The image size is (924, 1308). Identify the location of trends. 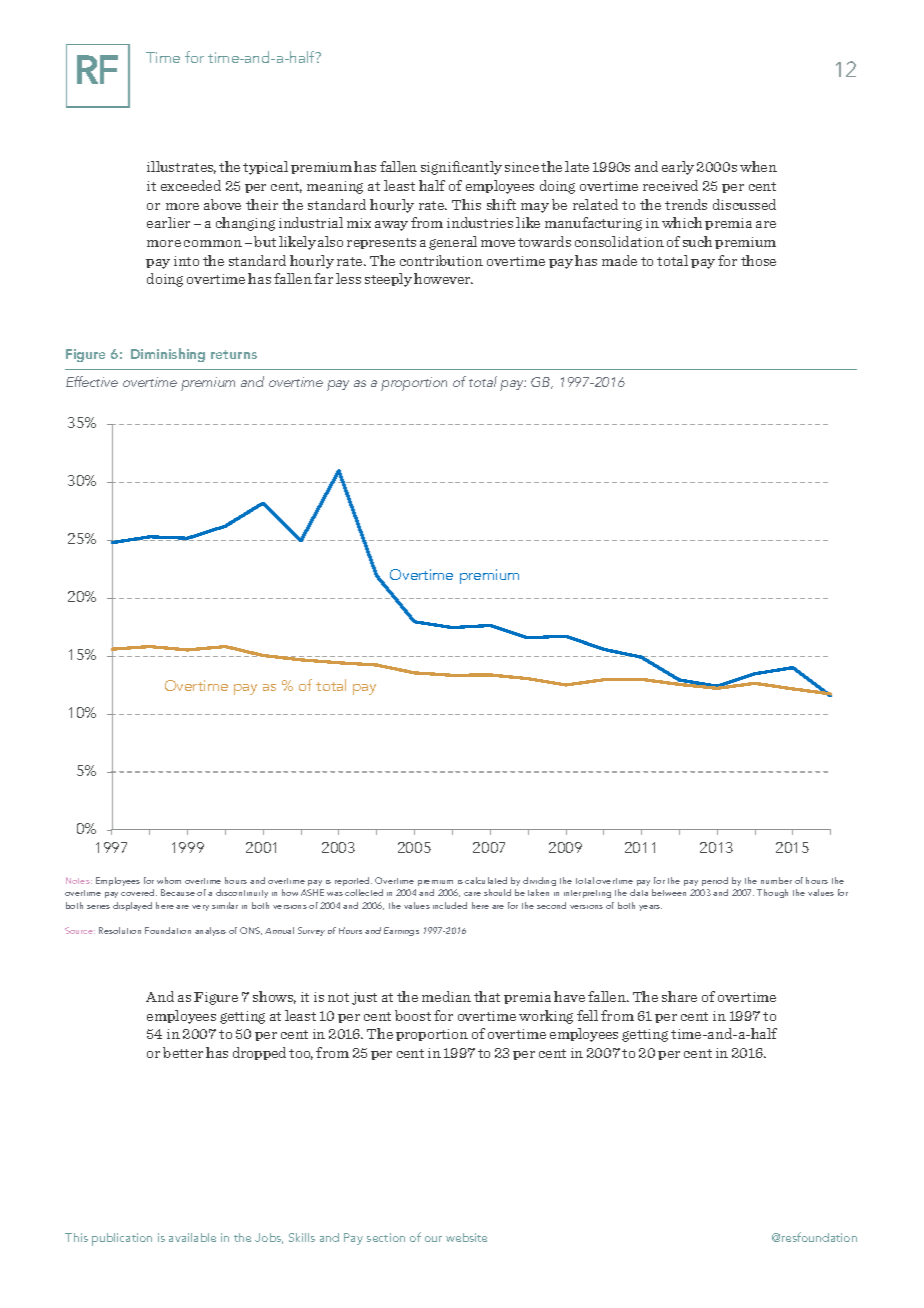
(686, 204).
